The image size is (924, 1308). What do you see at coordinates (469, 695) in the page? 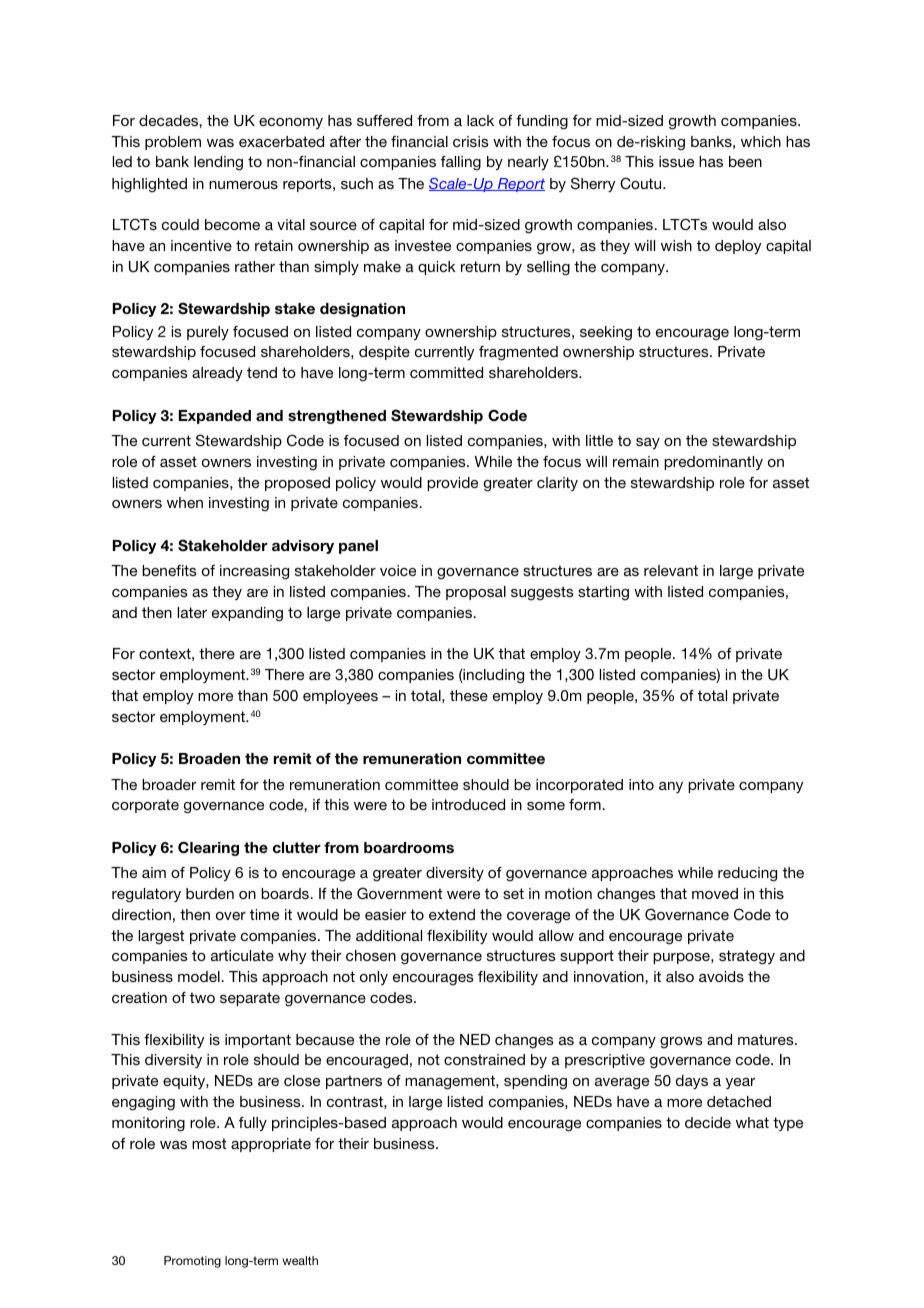
I see `these` at bounding box center [469, 695].
